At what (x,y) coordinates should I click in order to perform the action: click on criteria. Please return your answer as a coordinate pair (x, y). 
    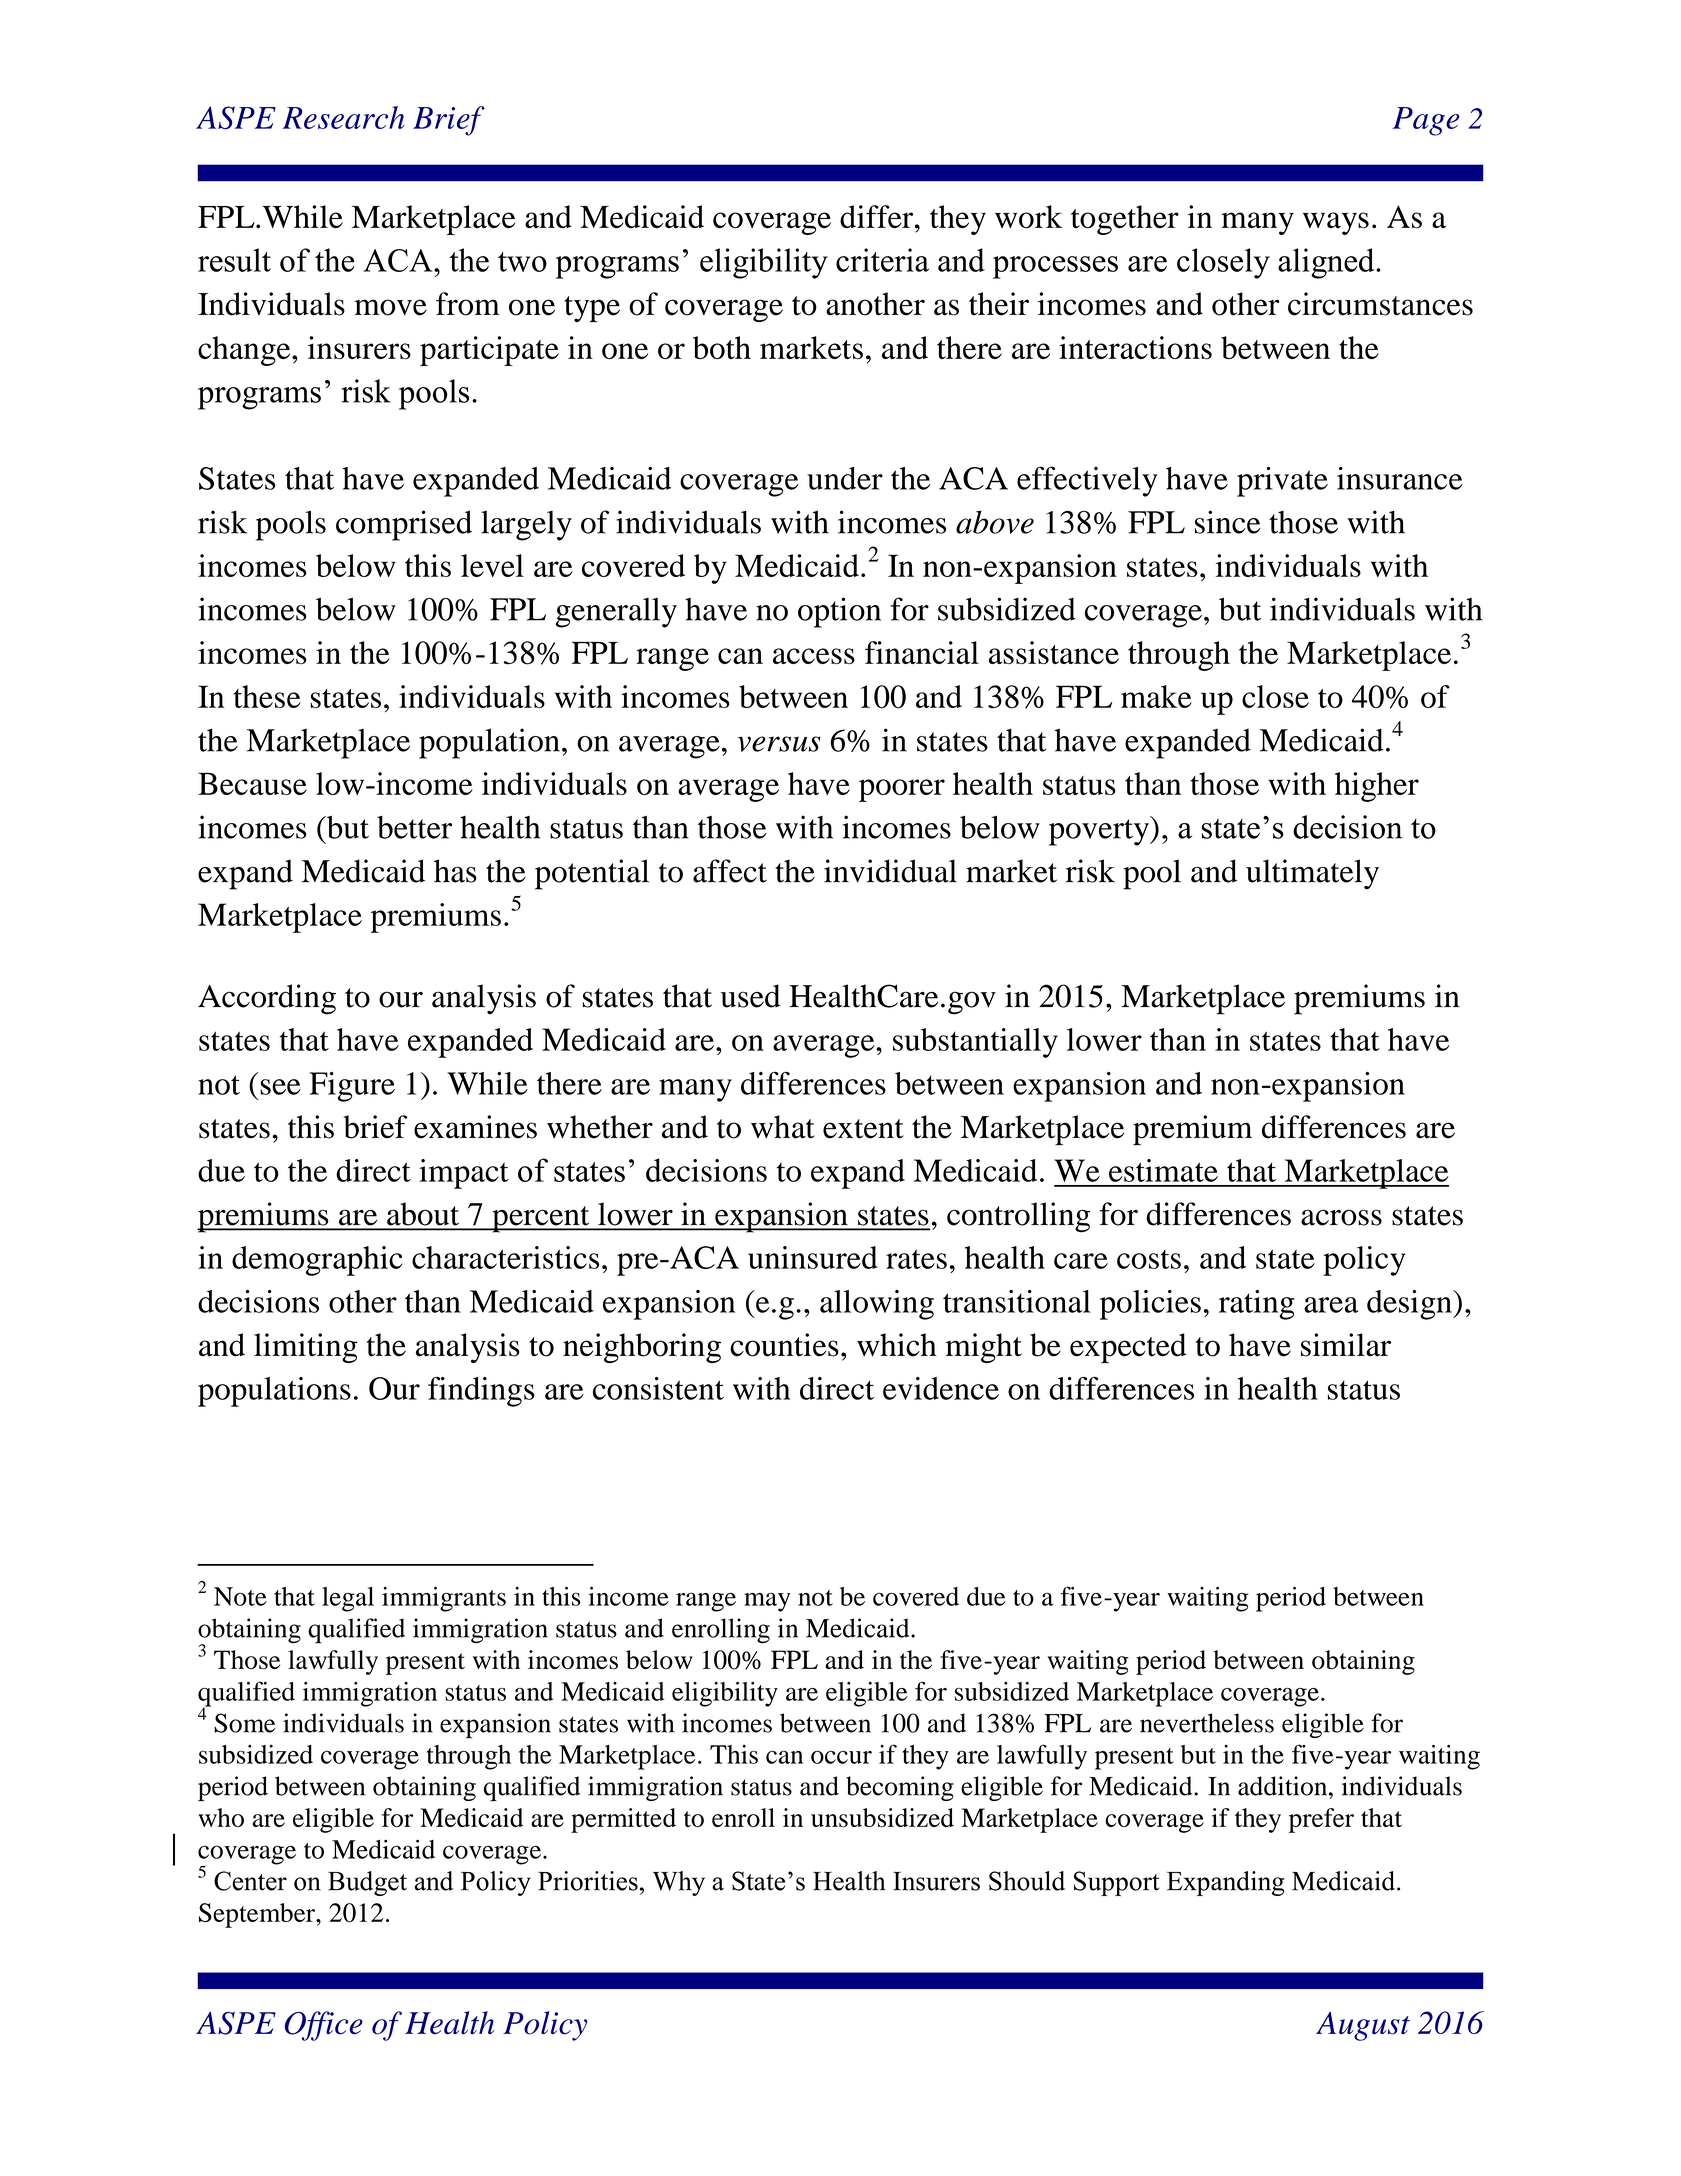
    Looking at the image, I should click on (882, 260).
